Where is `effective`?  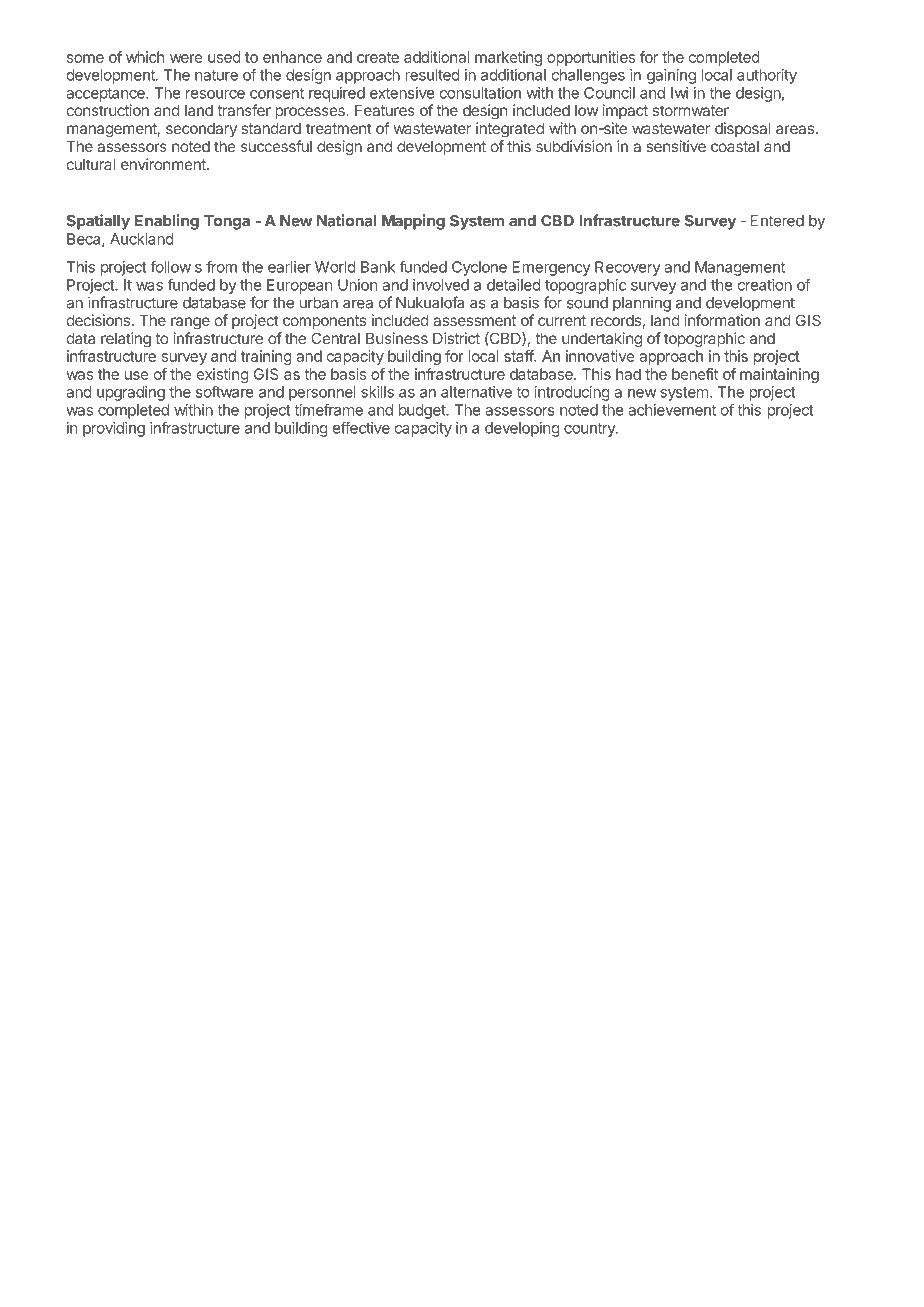
effective is located at coordinates (361, 427).
